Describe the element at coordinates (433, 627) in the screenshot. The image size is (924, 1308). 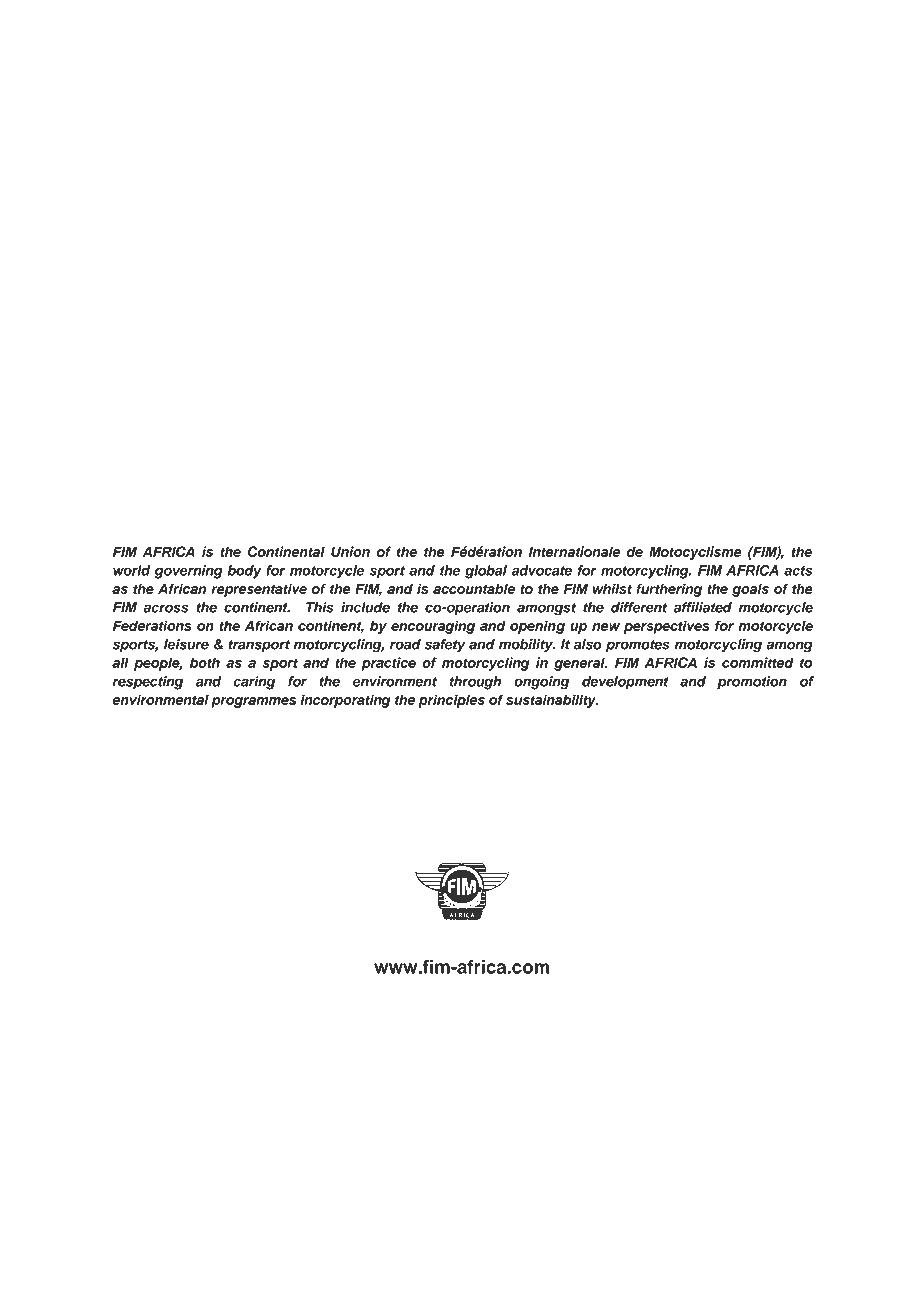
I see `encouraging` at that location.
